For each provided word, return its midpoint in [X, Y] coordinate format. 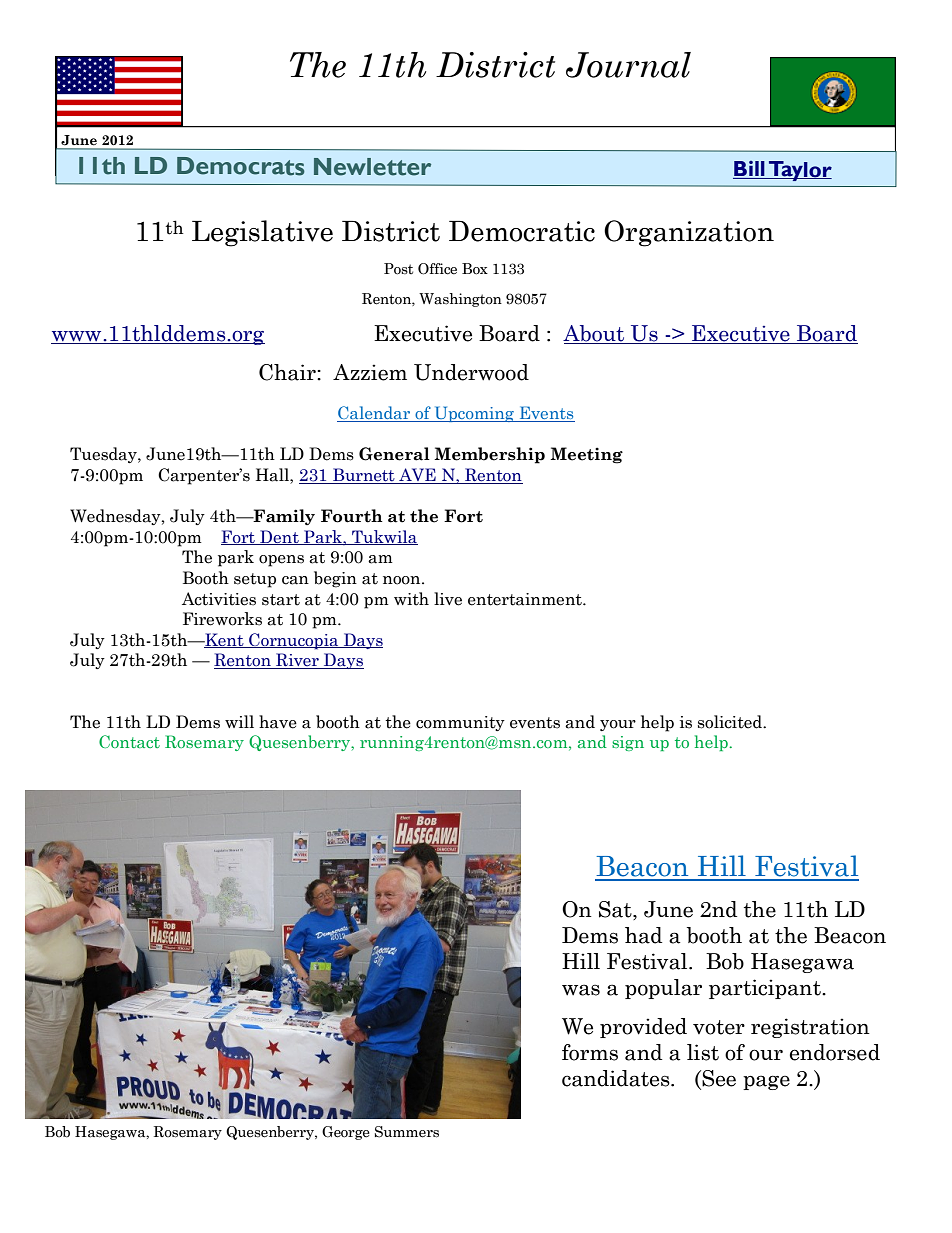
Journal [628, 65]
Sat [616, 909]
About [595, 334]
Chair [288, 372]
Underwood [471, 372]
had [643, 935]
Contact [129, 741]
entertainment [526, 599]
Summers [407, 1132]
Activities [219, 599]
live [448, 599]
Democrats [241, 166]
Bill [750, 170]
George [346, 1133]
